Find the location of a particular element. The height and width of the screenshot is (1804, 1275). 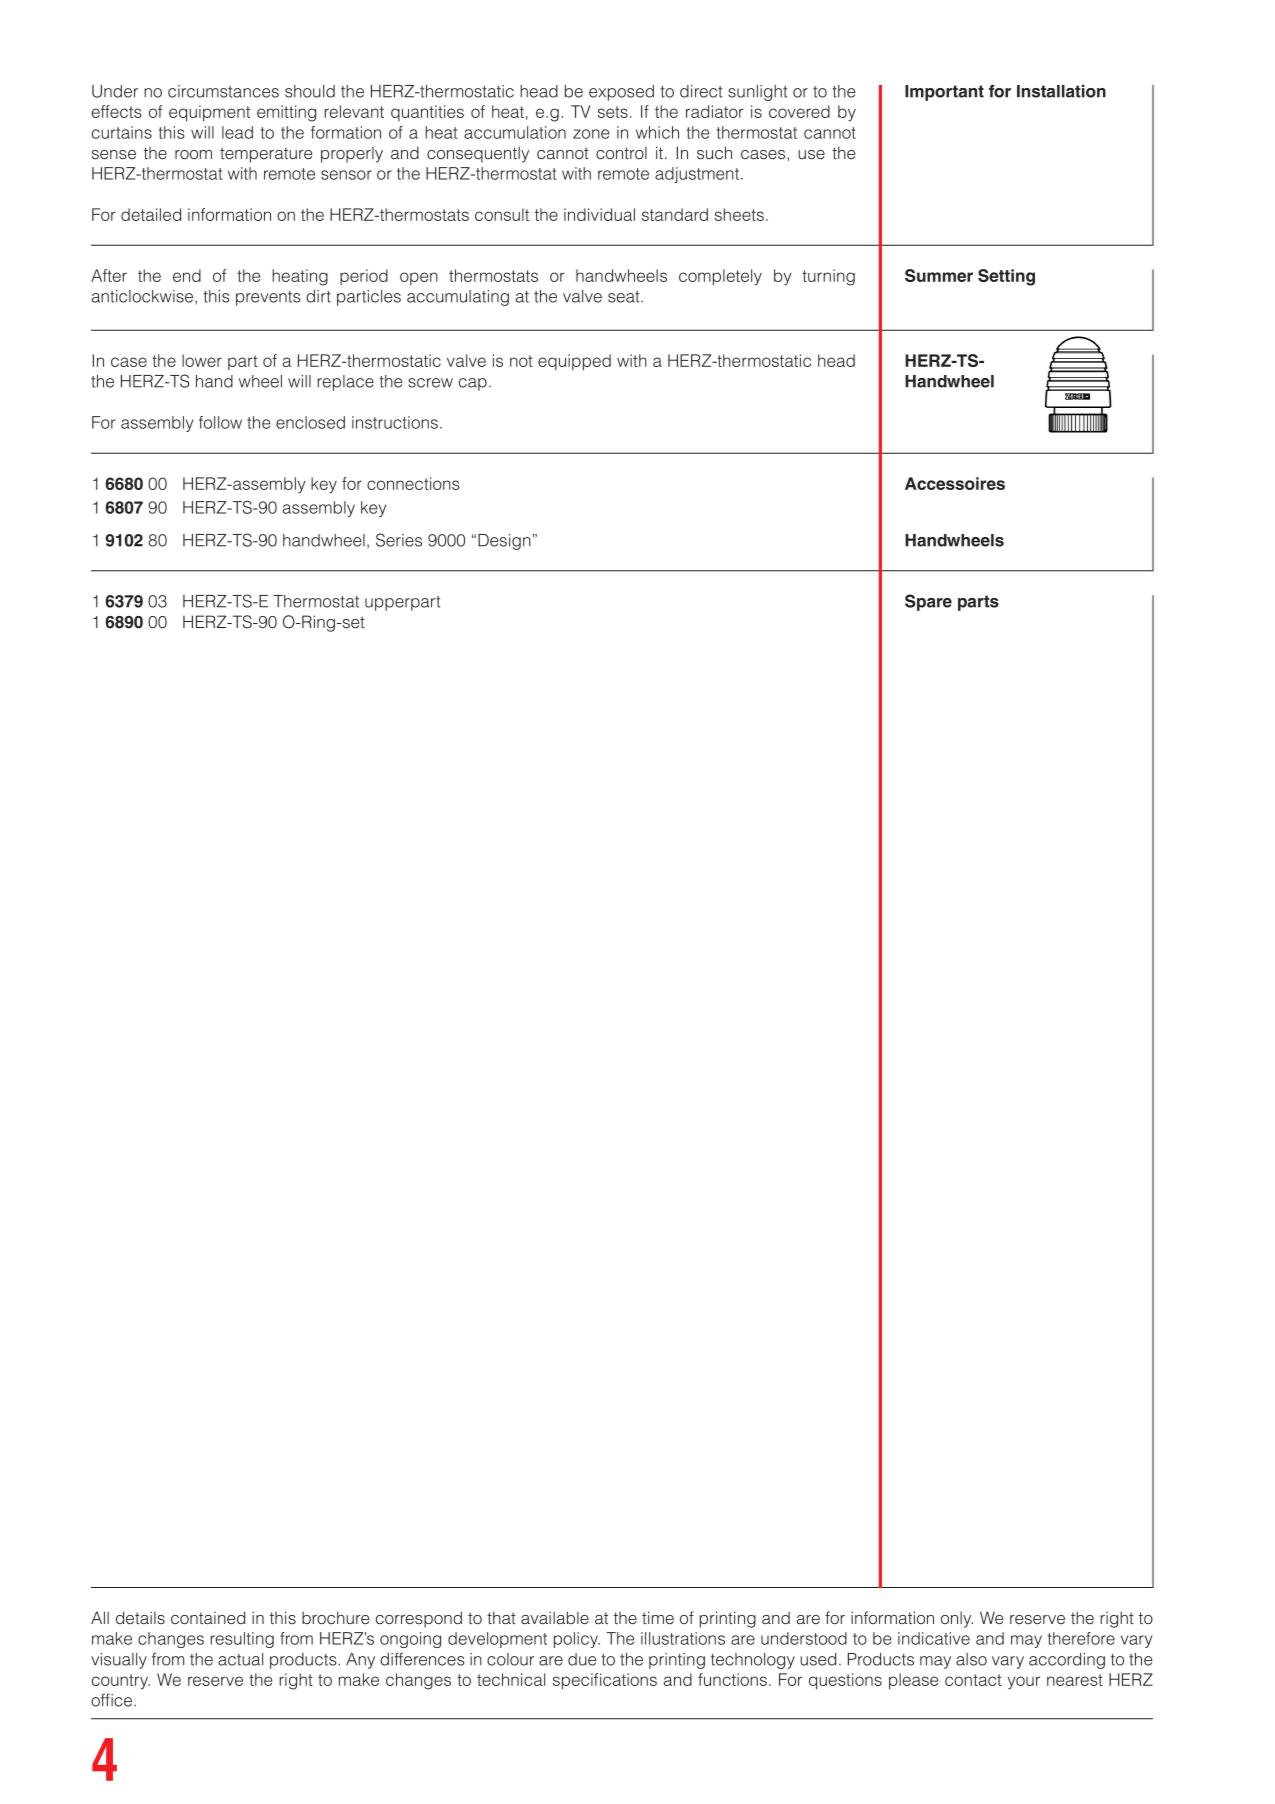

Series is located at coordinates (399, 540).
